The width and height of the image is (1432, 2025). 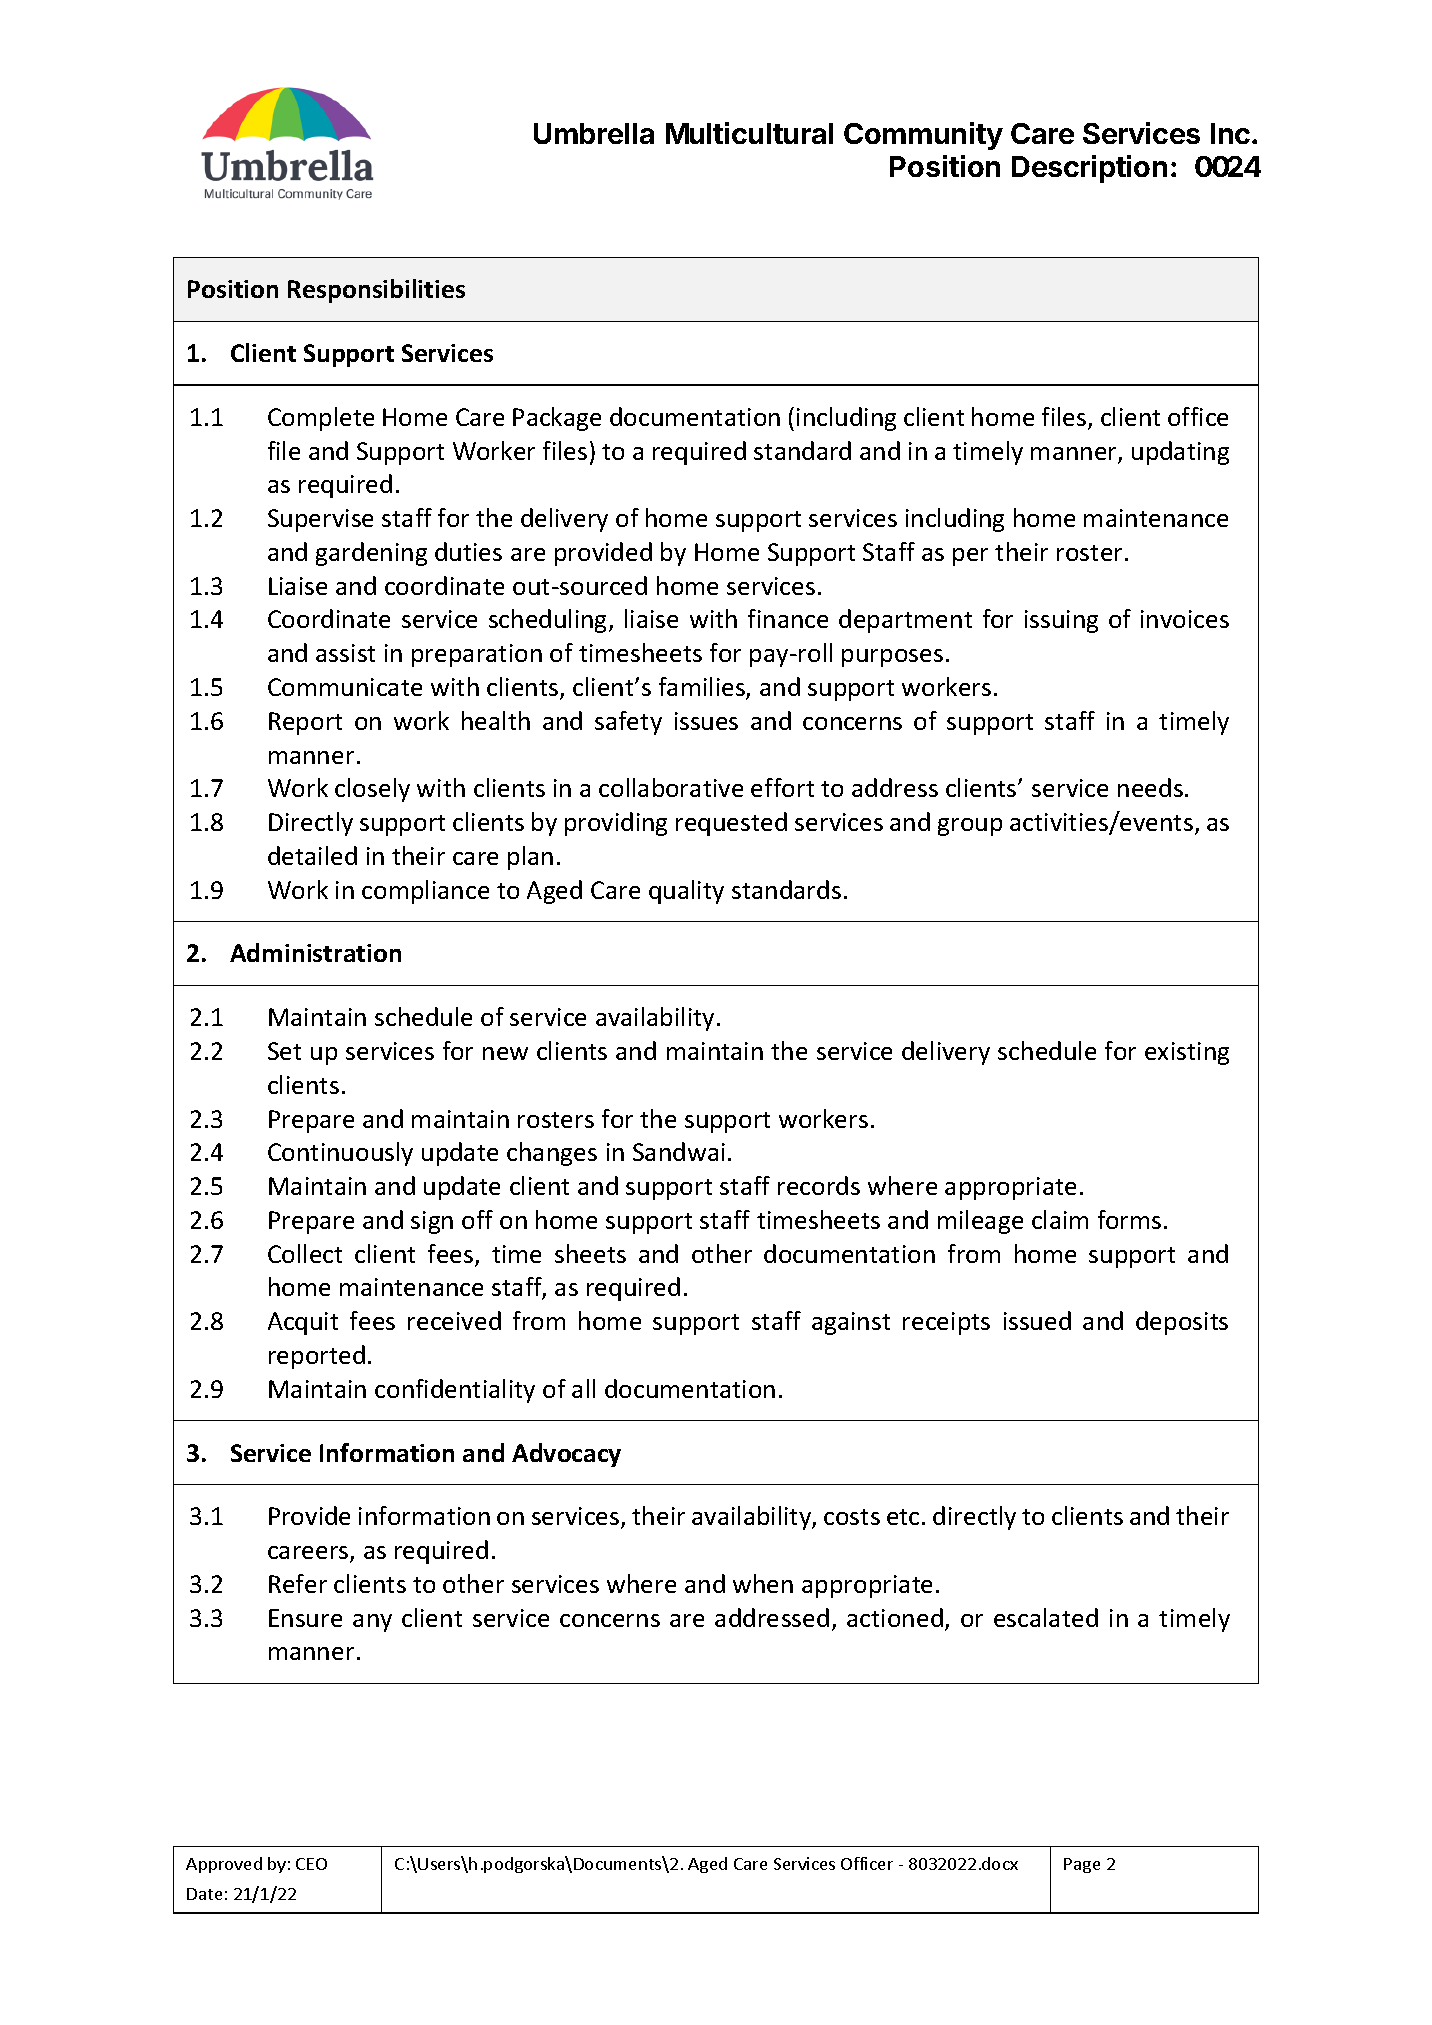 I want to click on all, so click(x=583, y=1388).
